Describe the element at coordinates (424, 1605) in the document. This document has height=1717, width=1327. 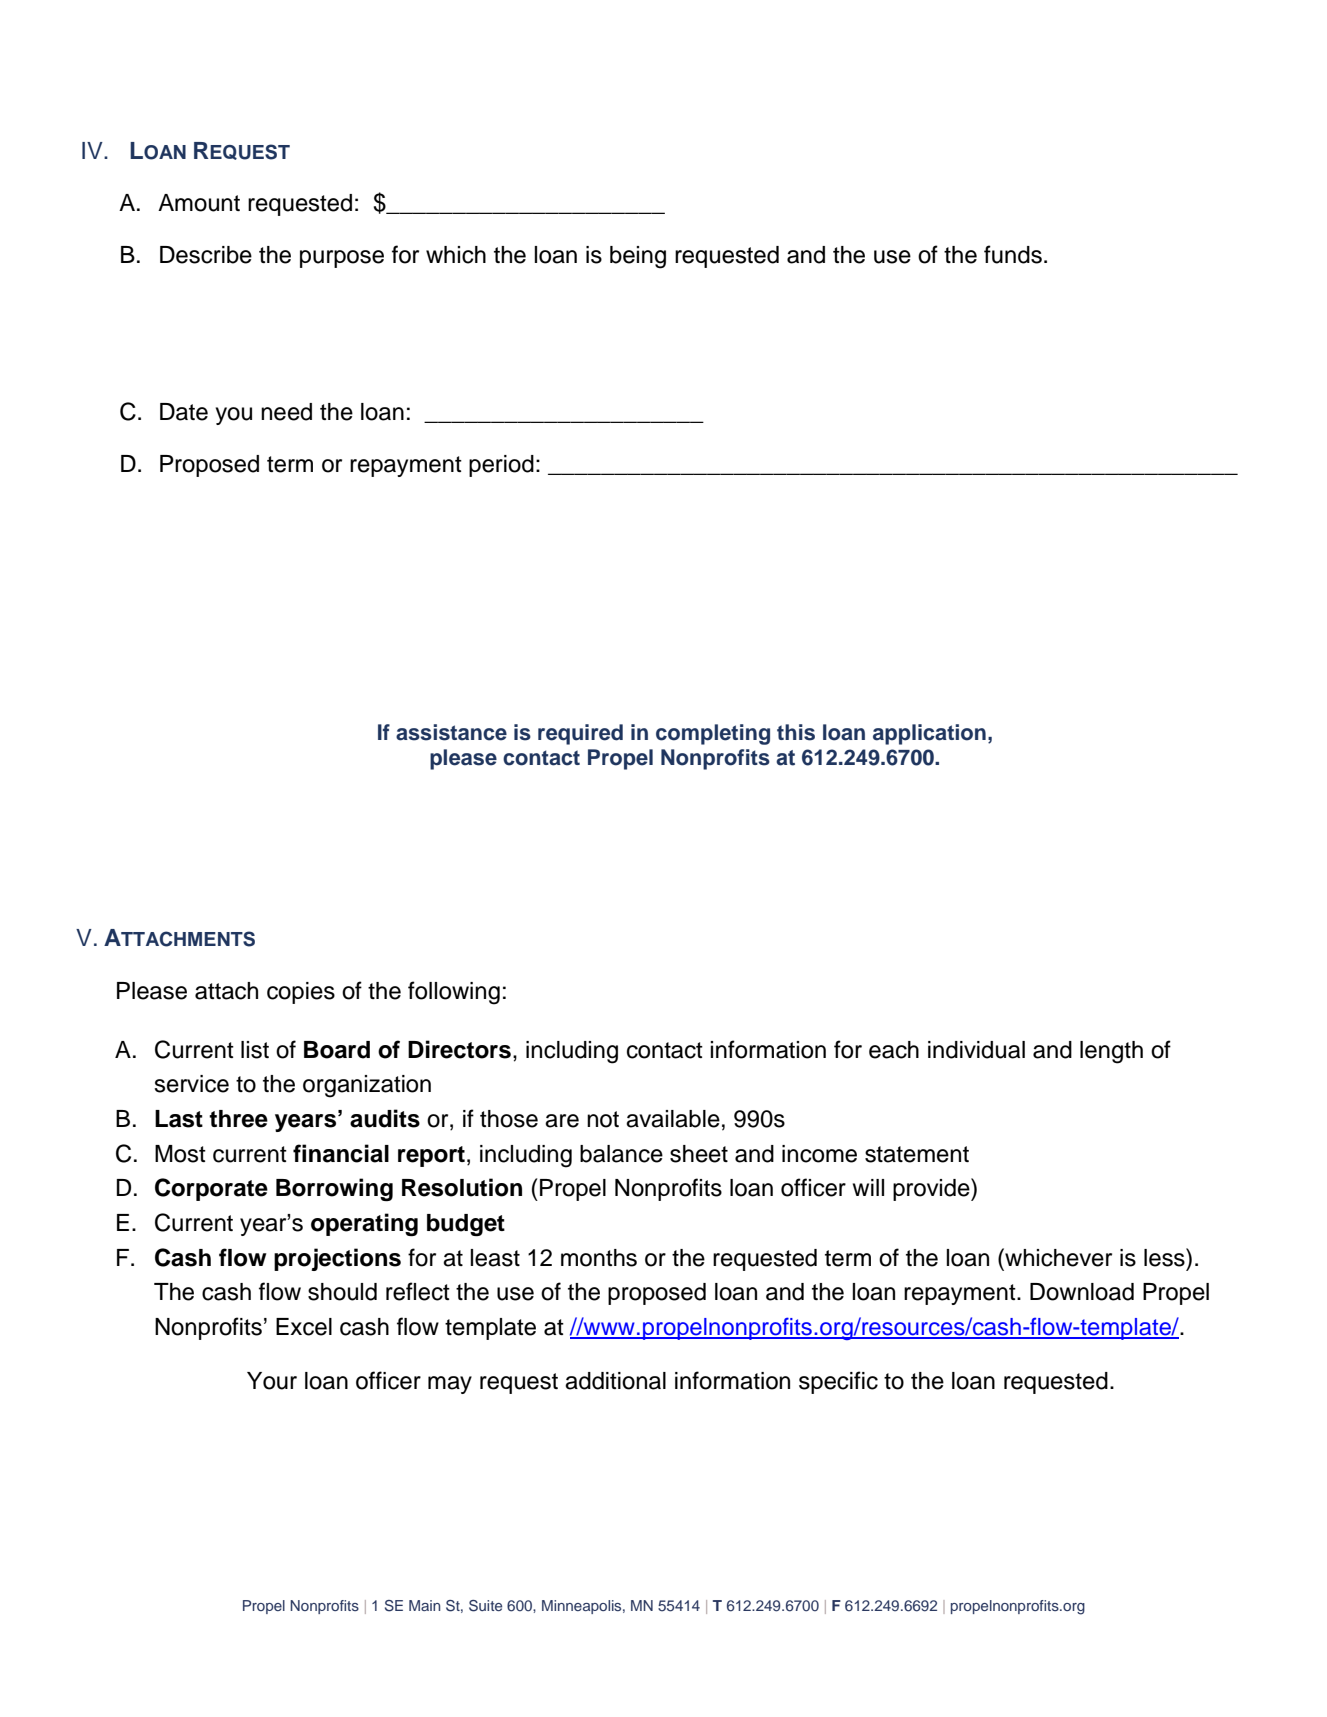
I see `Main` at that location.
